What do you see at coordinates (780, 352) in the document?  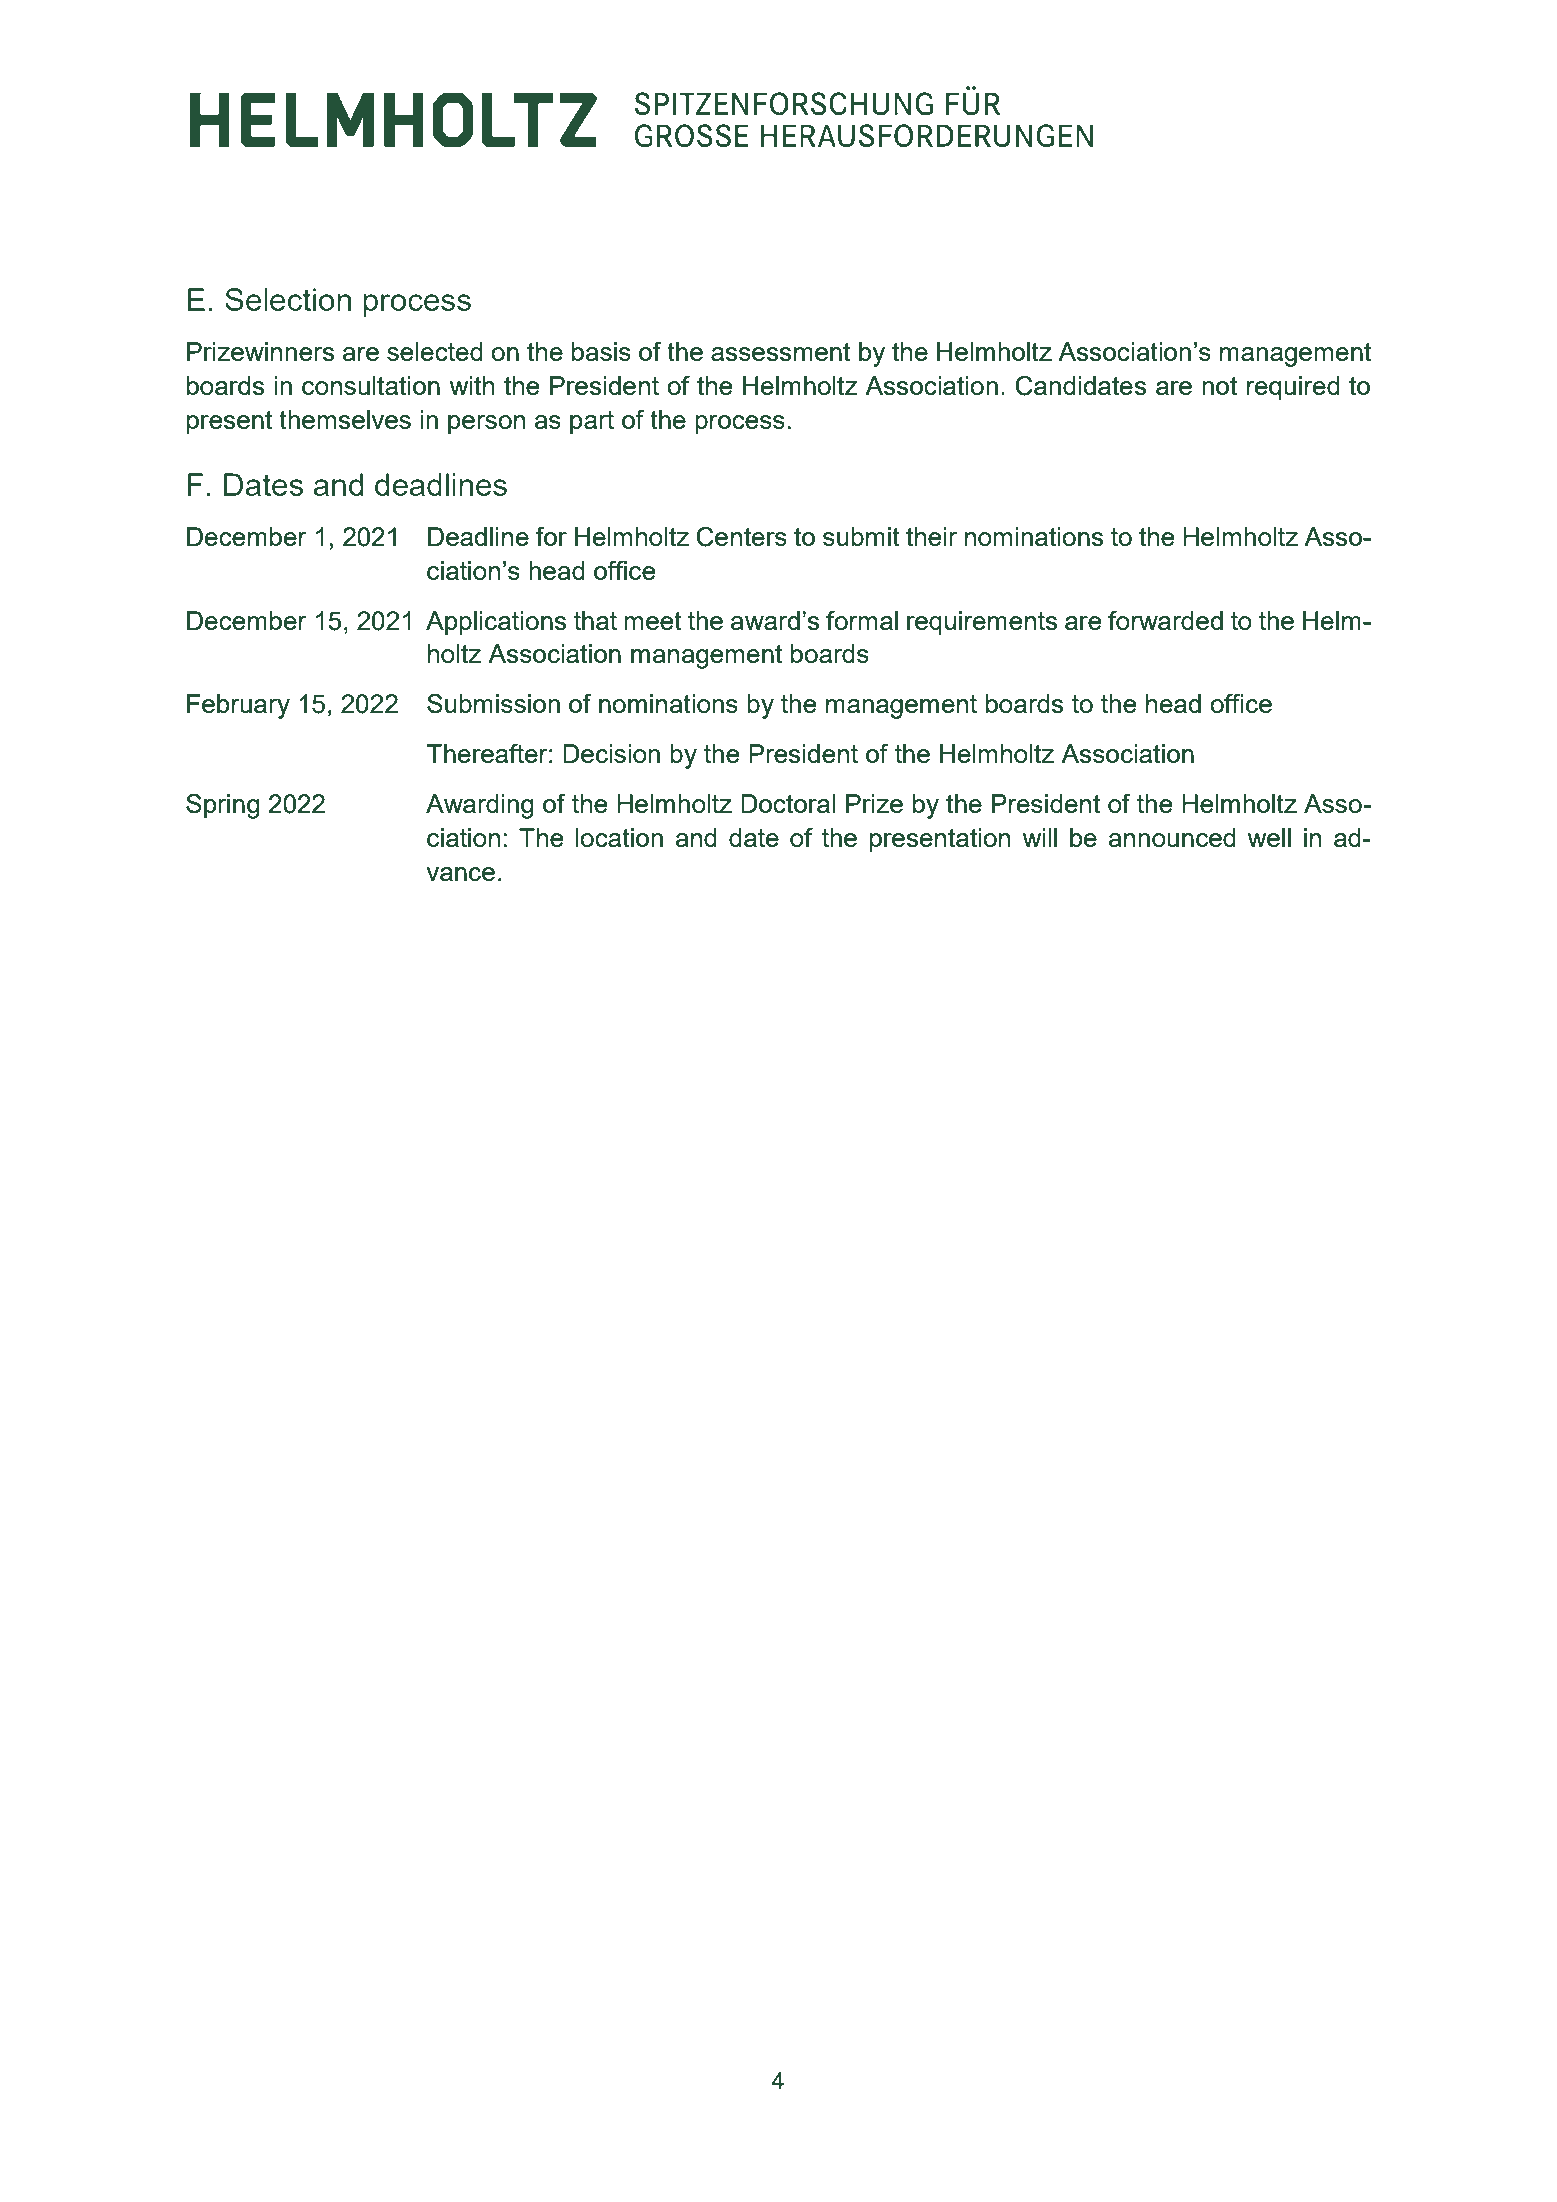 I see `assessment` at bounding box center [780, 352].
